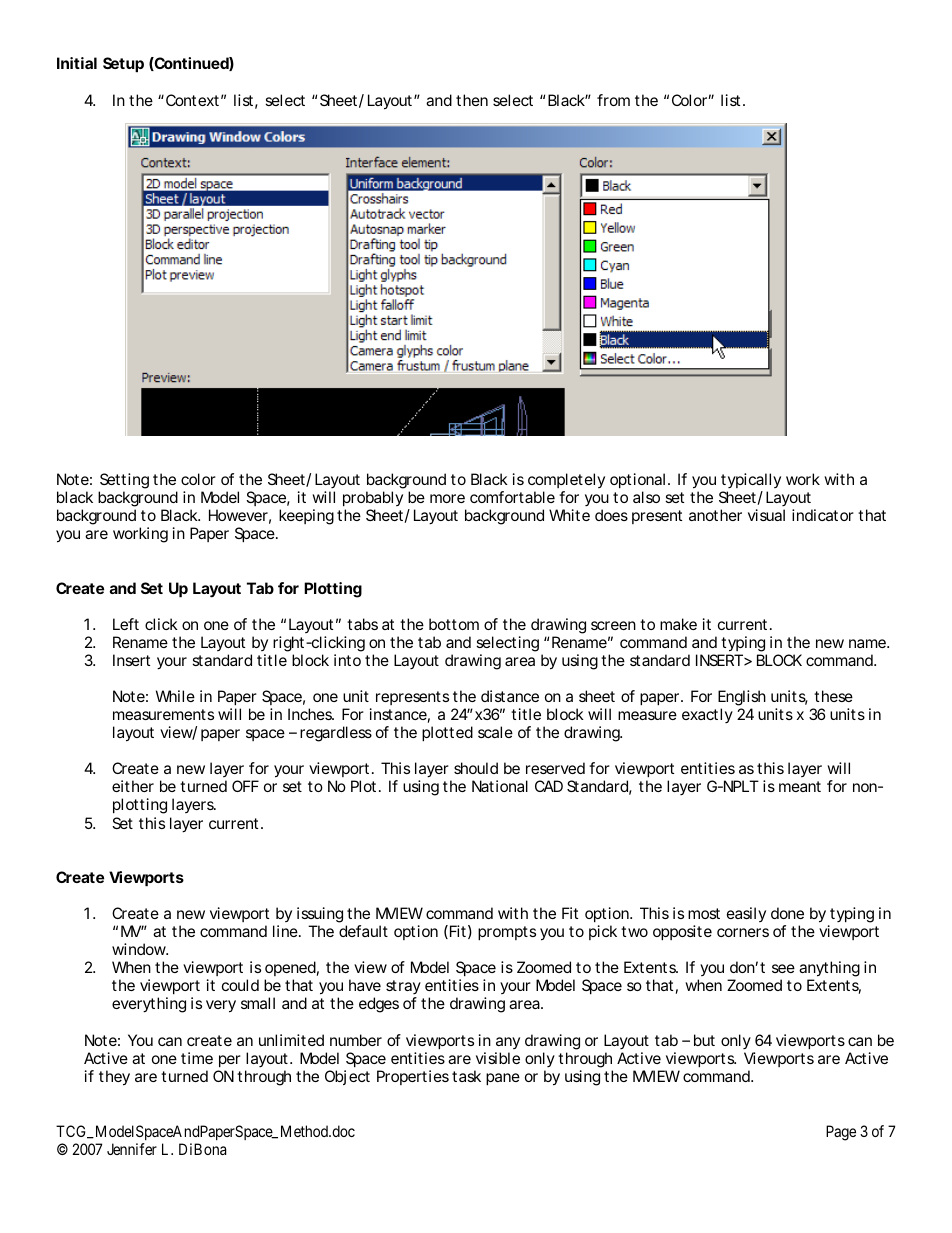 Image resolution: width=952 pixels, height=1233 pixels. Describe the element at coordinates (123, 64) in the page. I see `Setup` at that location.
